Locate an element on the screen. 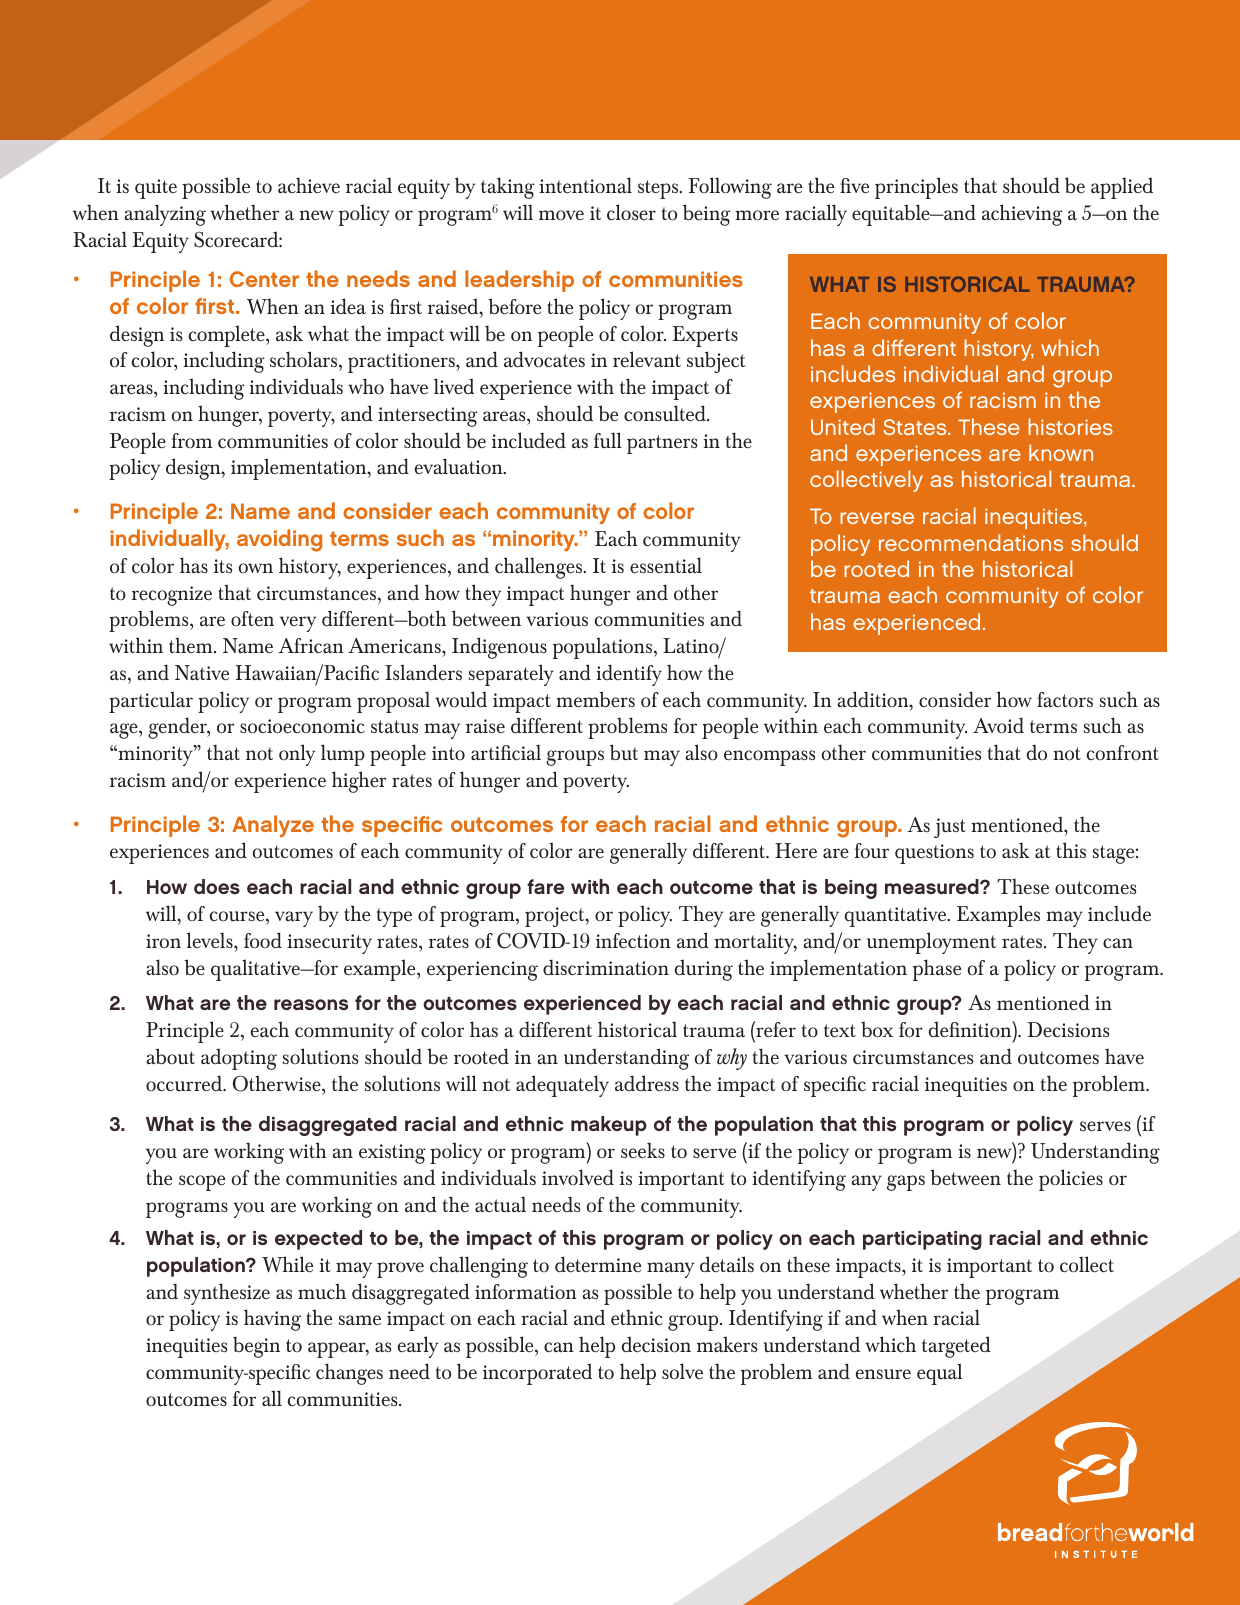  only is located at coordinates (297, 755).
